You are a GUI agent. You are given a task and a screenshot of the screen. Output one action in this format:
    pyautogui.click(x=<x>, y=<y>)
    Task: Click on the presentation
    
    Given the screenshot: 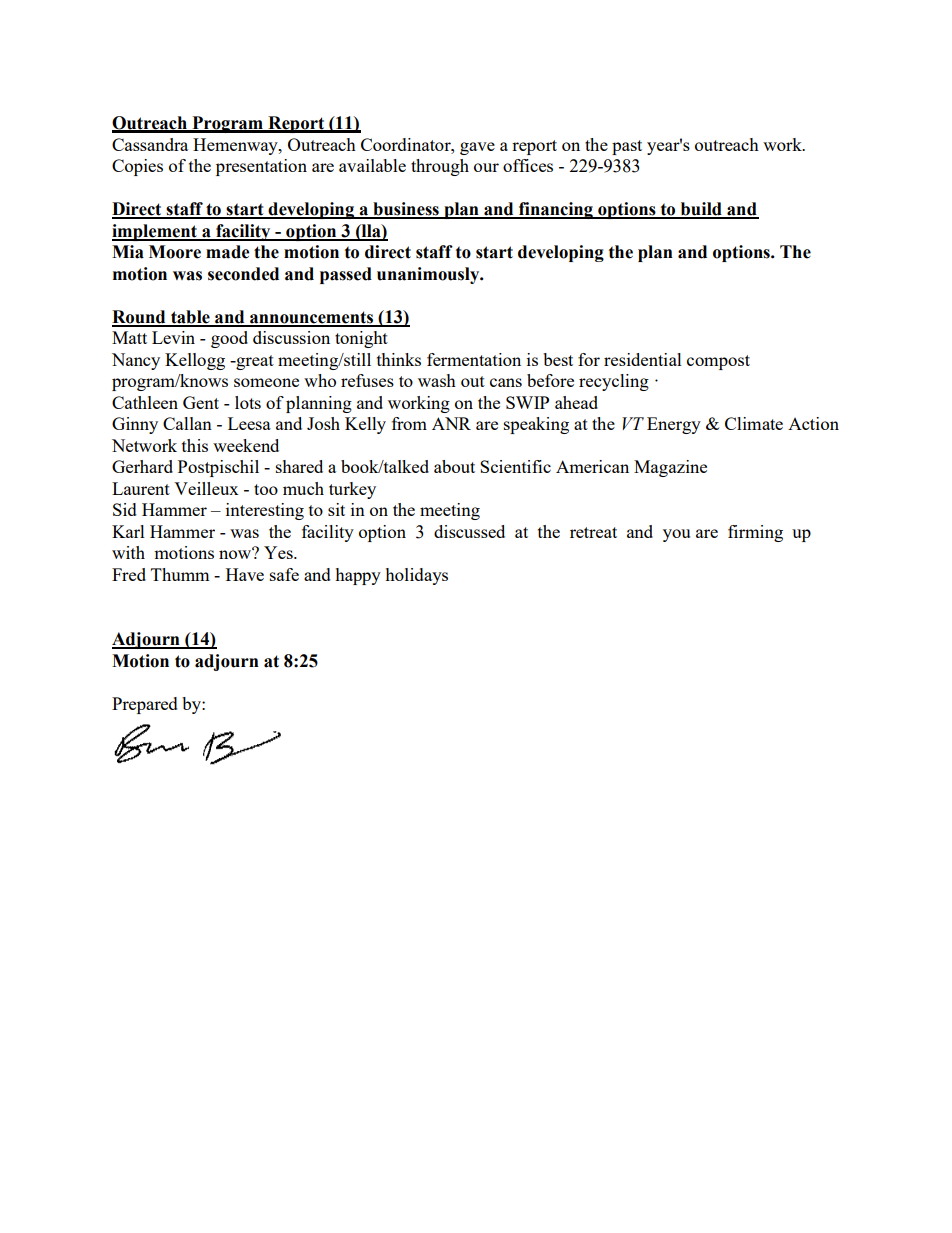 What is the action you would take?
    pyautogui.click(x=261, y=167)
